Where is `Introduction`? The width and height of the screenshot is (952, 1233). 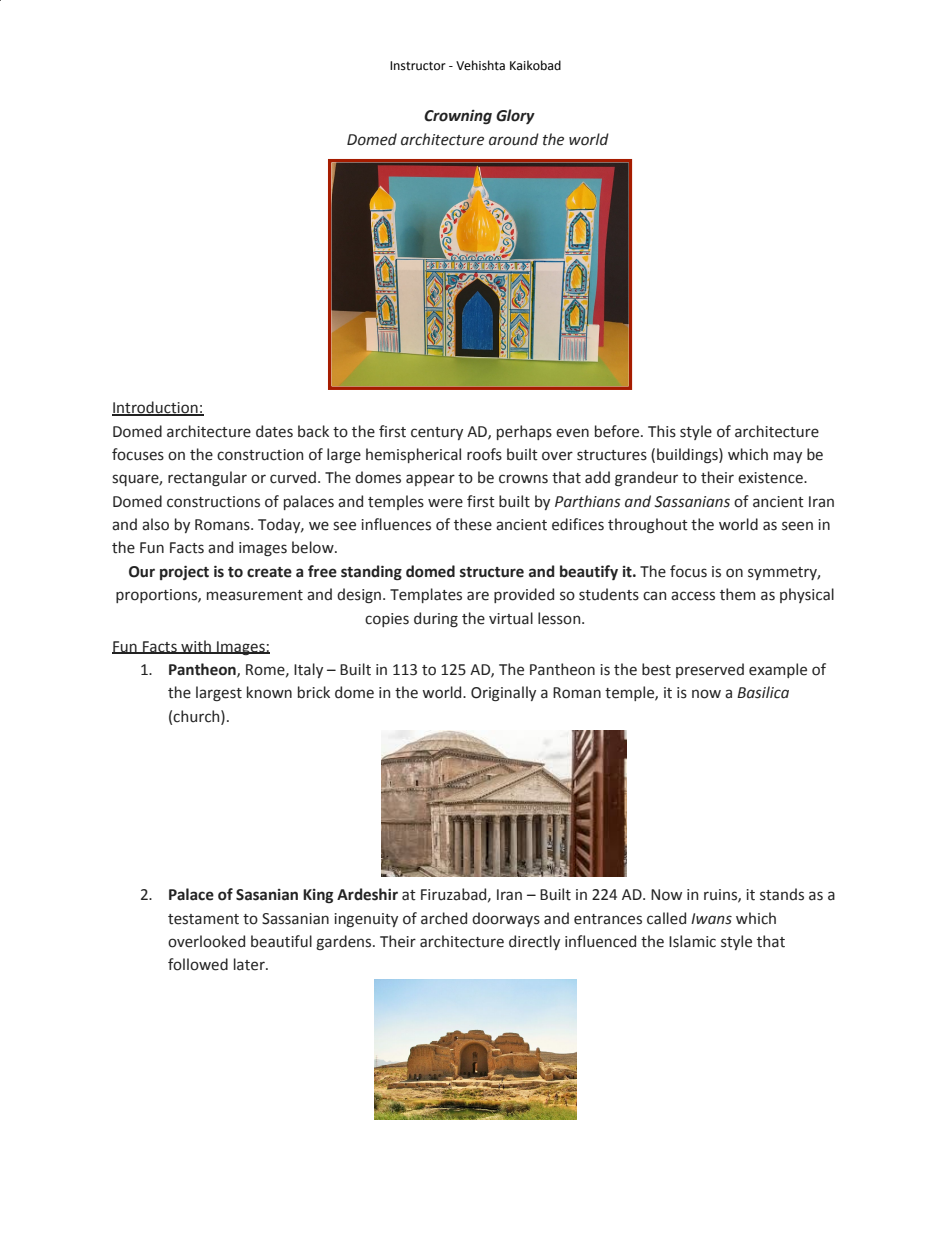 Introduction is located at coordinates (156, 408).
